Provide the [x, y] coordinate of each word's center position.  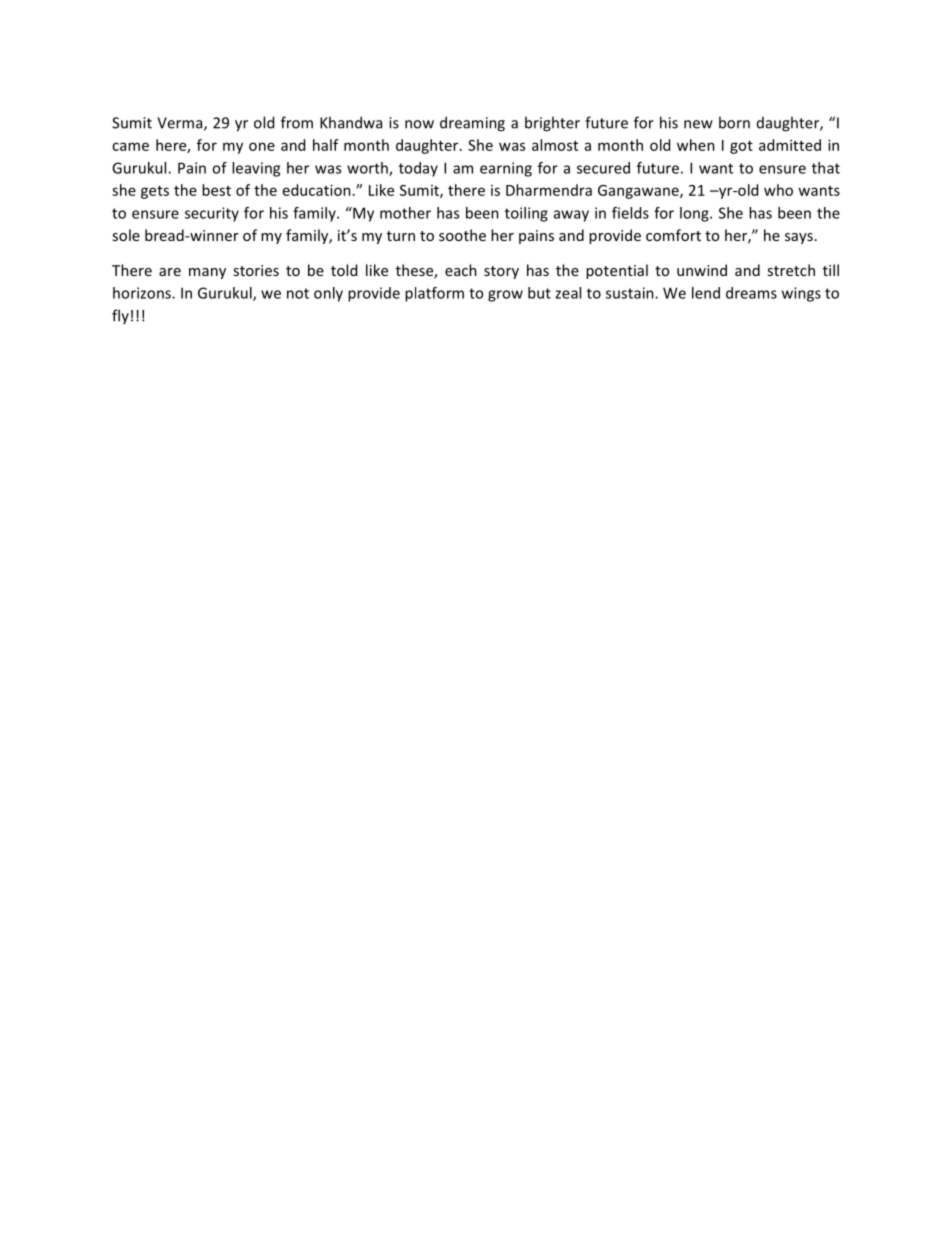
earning [506, 169]
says [799, 238]
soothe [462, 235]
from [297, 122]
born [734, 122]
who [778, 190]
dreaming [472, 124]
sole [126, 235]
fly [120, 316]
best [216, 190]
